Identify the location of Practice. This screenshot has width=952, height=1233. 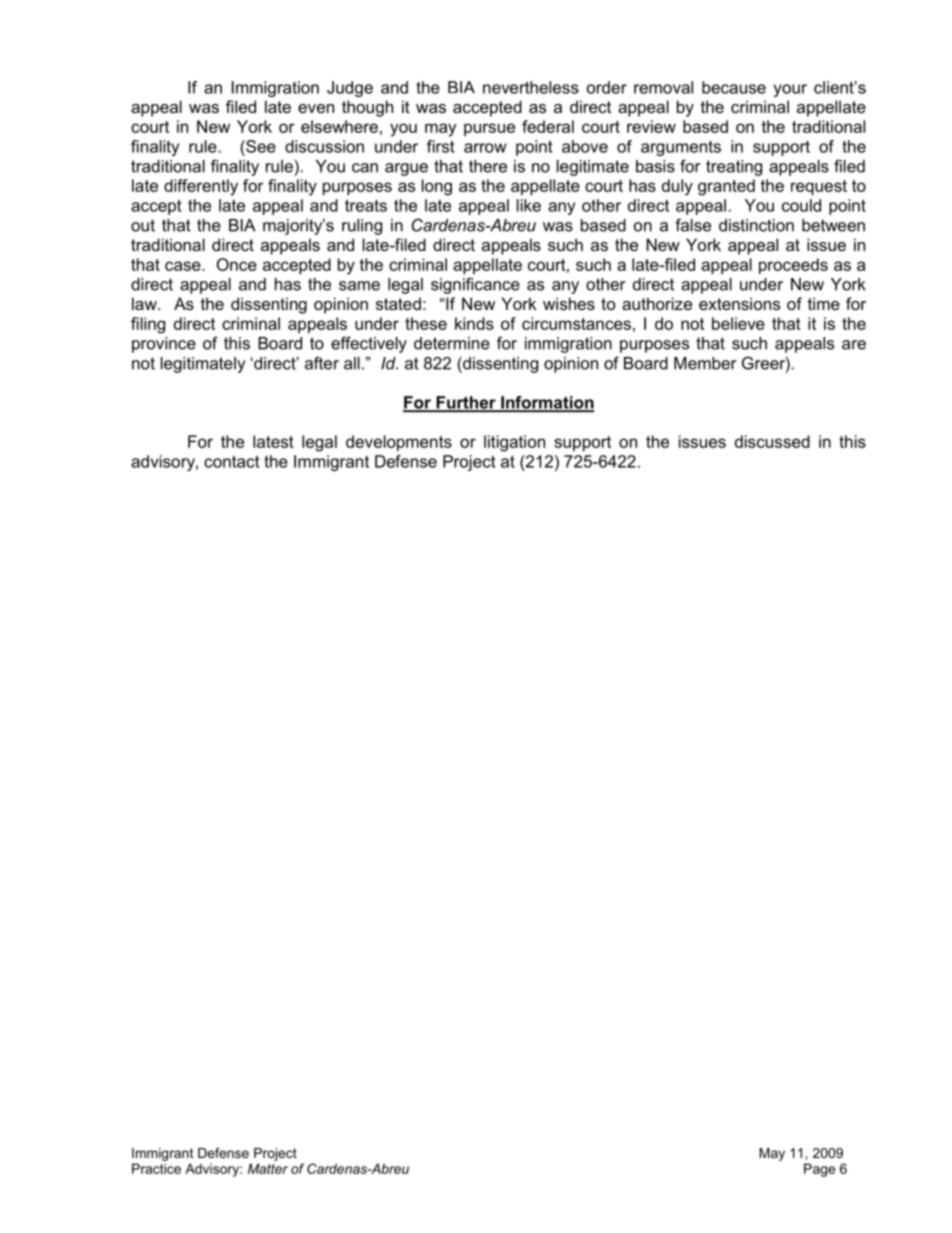
(156, 1168).
